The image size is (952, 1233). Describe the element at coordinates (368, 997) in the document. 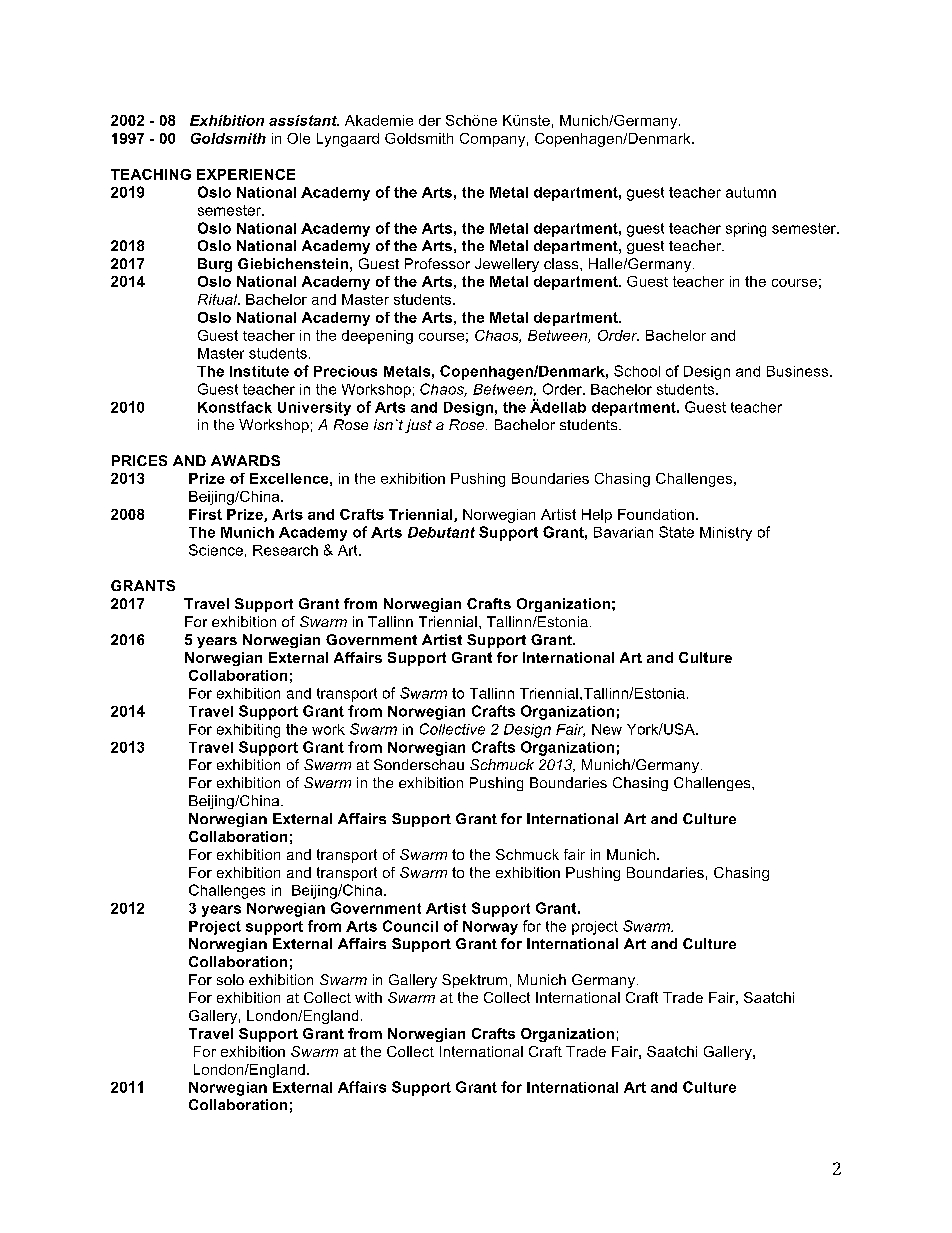

I see `with` at that location.
